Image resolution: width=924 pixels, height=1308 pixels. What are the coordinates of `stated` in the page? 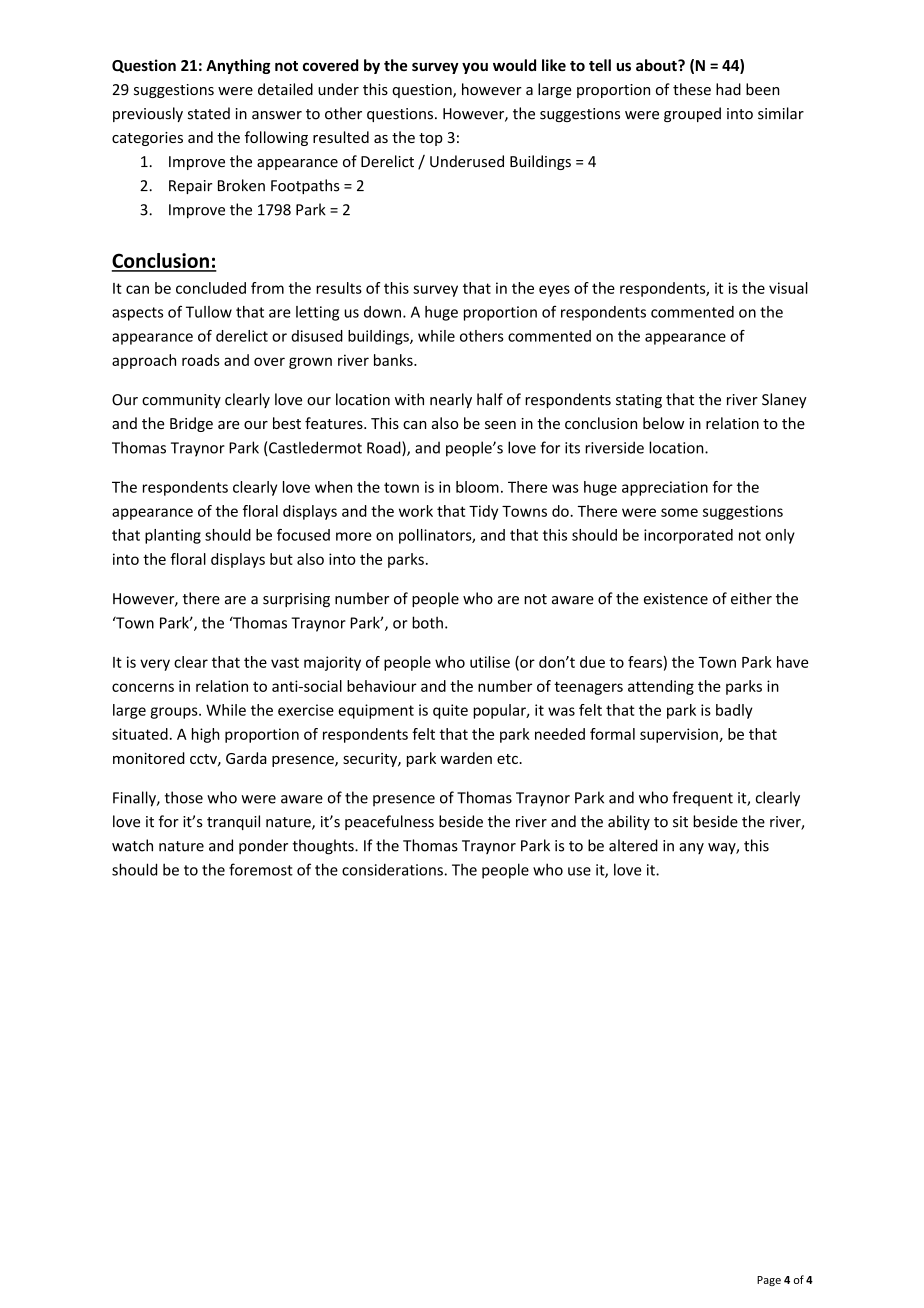 It's located at (209, 113).
